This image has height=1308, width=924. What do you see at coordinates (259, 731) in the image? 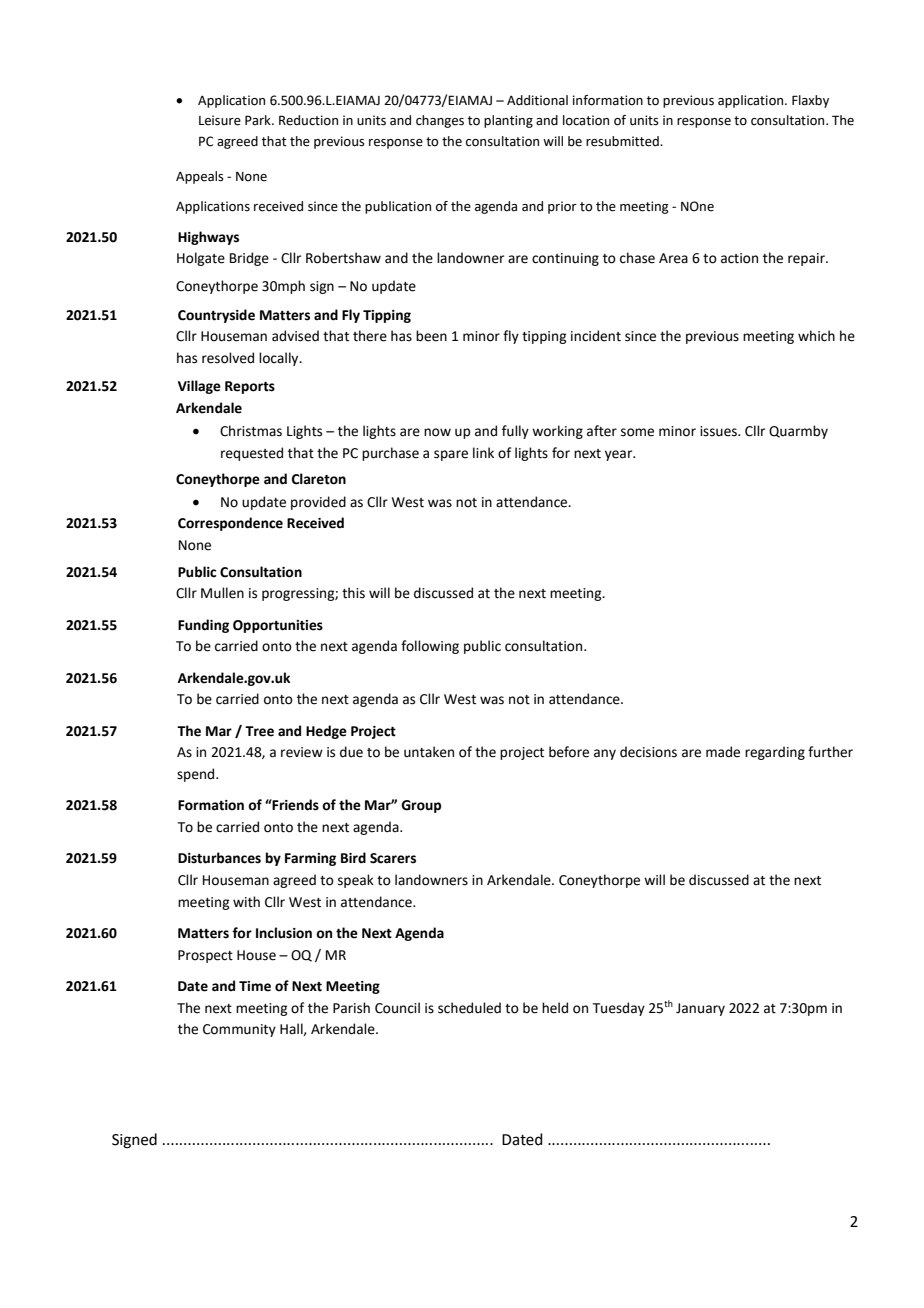
I see `Tree` at bounding box center [259, 731].
